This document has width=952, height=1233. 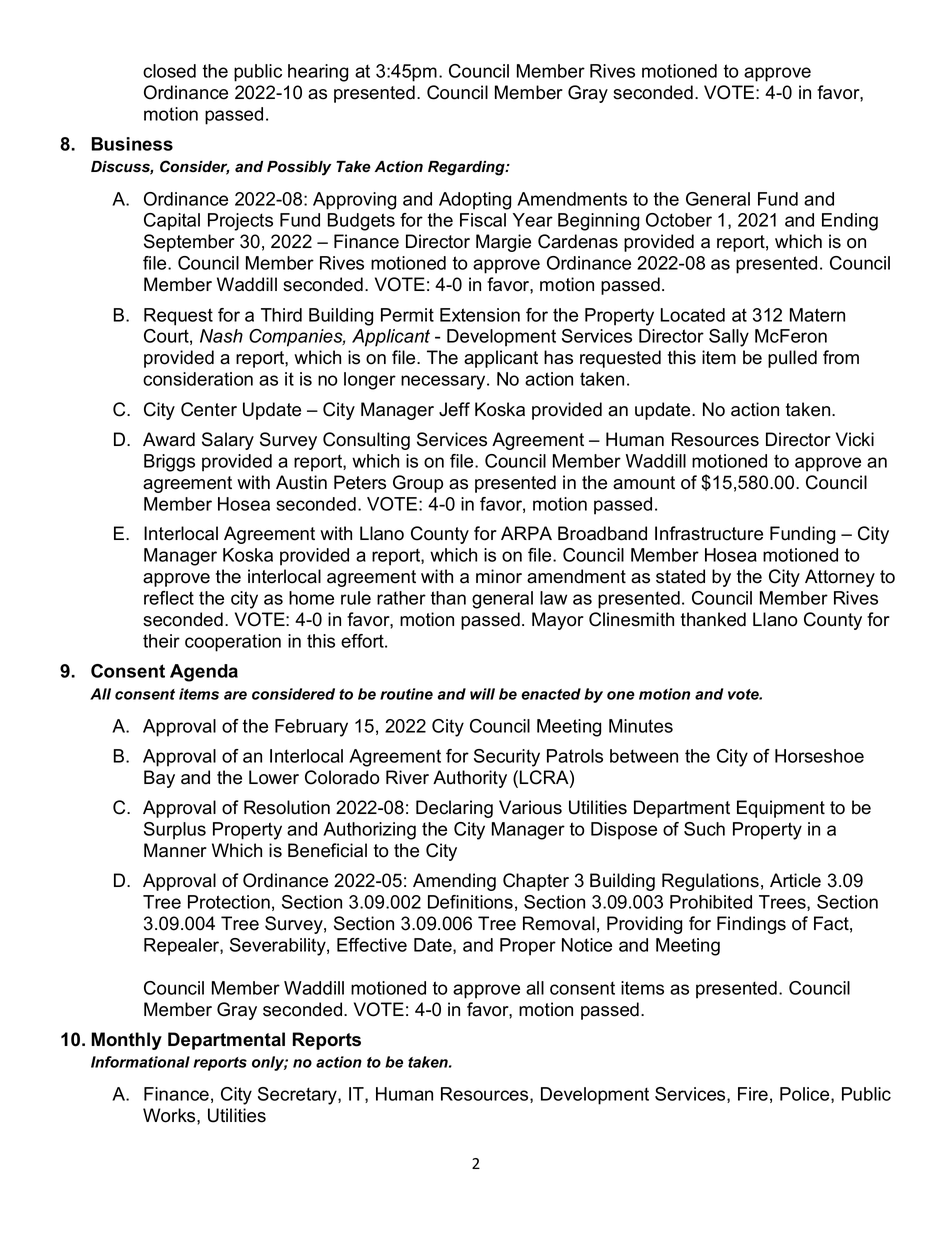 What do you see at coordinates (679, 220) in the document?
I see `October` at bounding box center [679, 220].
